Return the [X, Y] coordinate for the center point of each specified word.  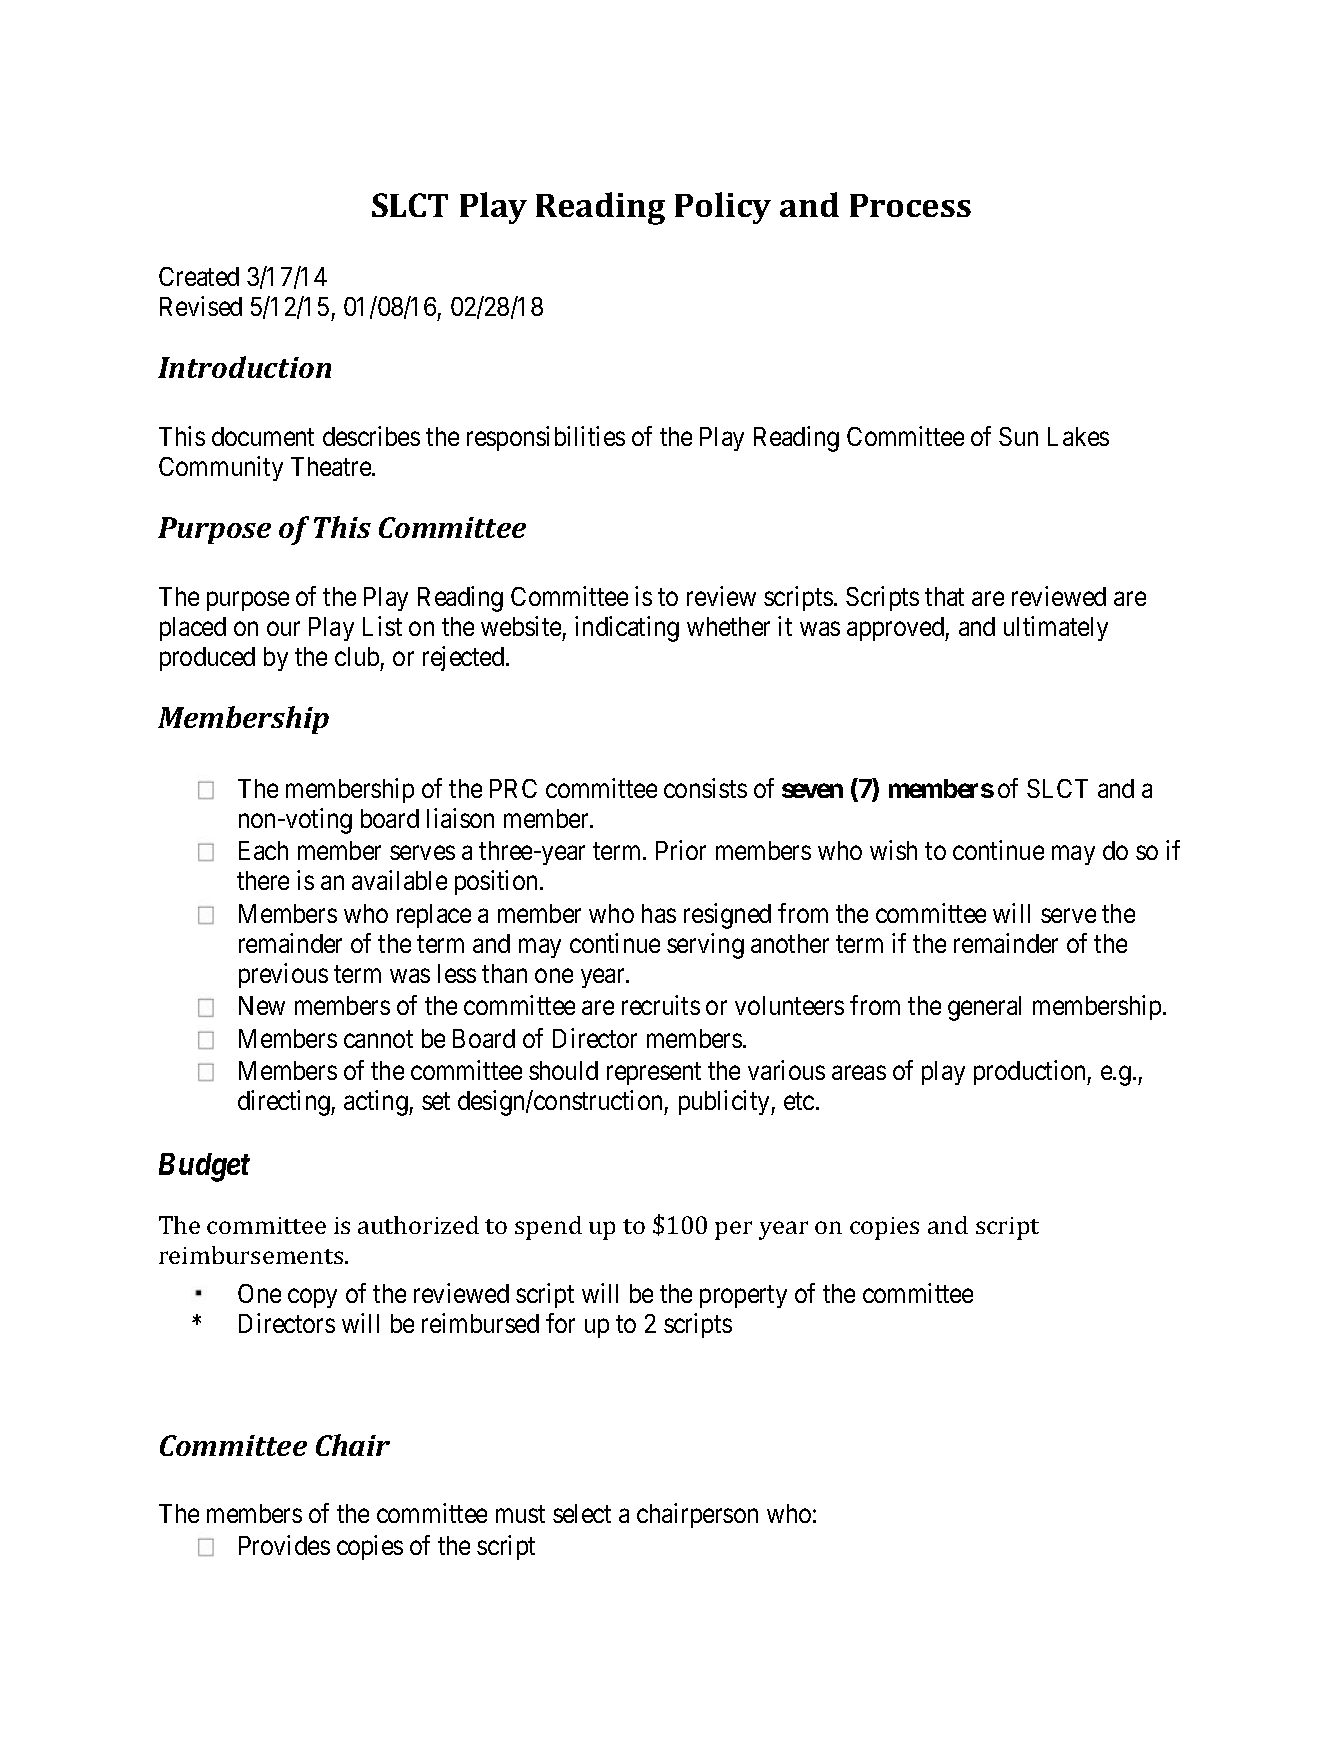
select [582, 1513]
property [743, 1296]
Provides [284, 1545]
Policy [723, 208]
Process [910, 205]
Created [199, 276]
